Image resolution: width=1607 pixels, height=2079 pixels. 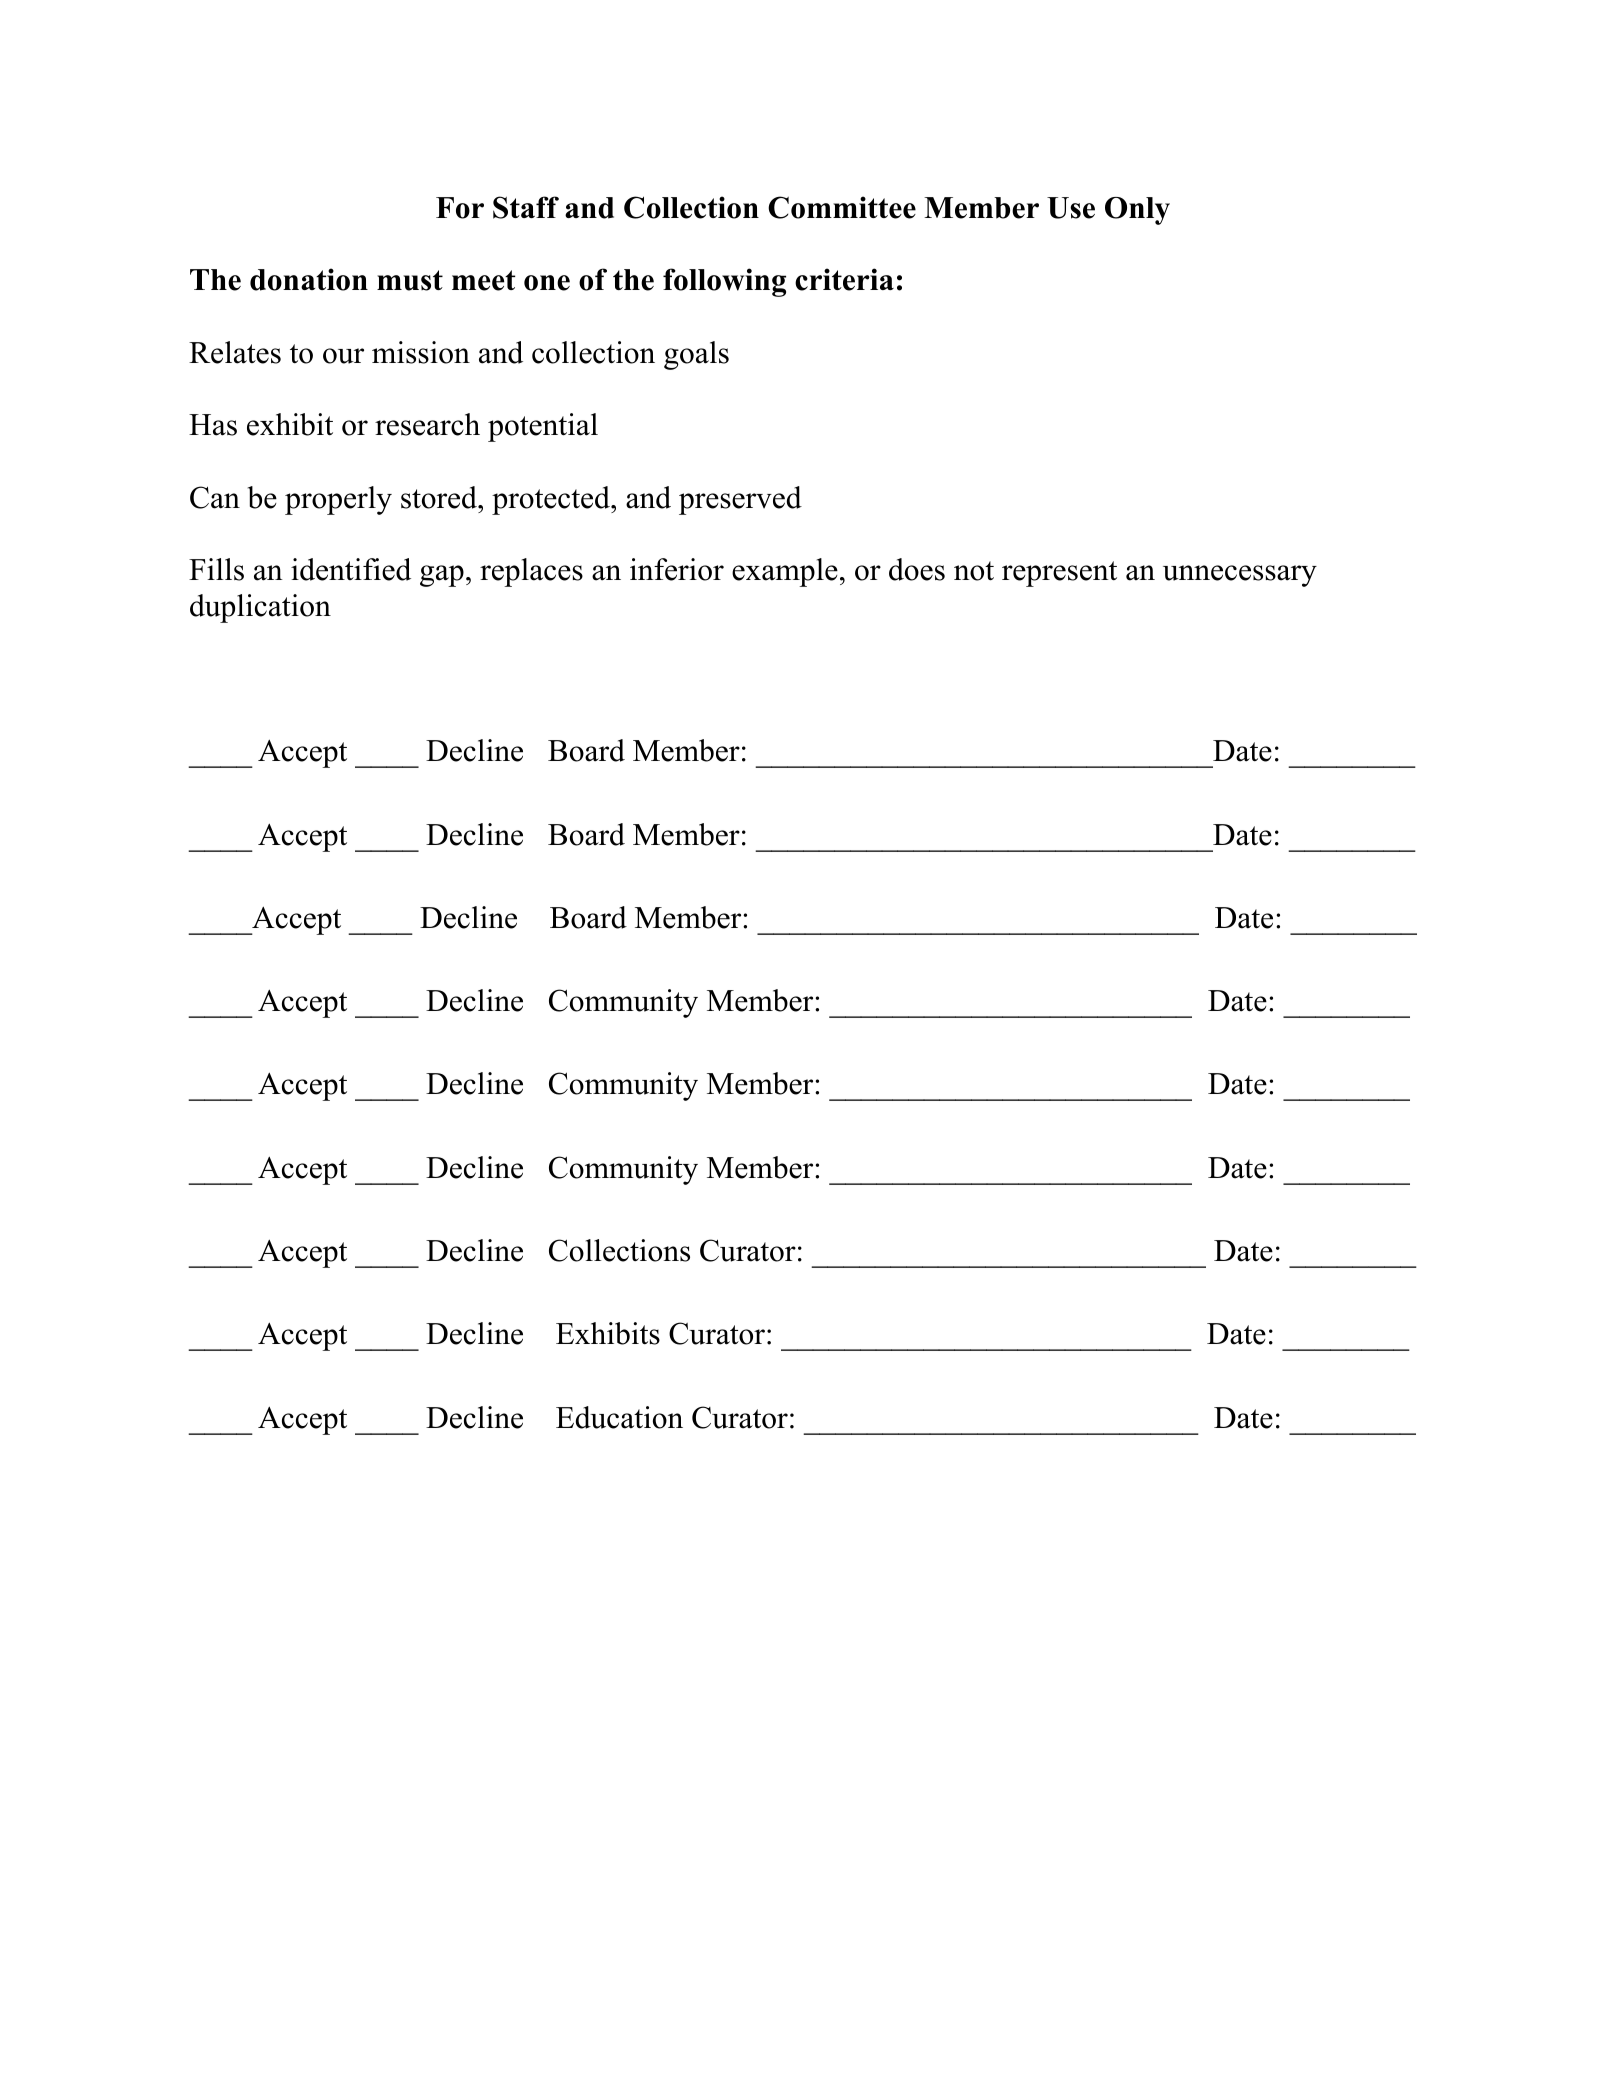 I want to click on Only, so click(x=1137, y=211).
